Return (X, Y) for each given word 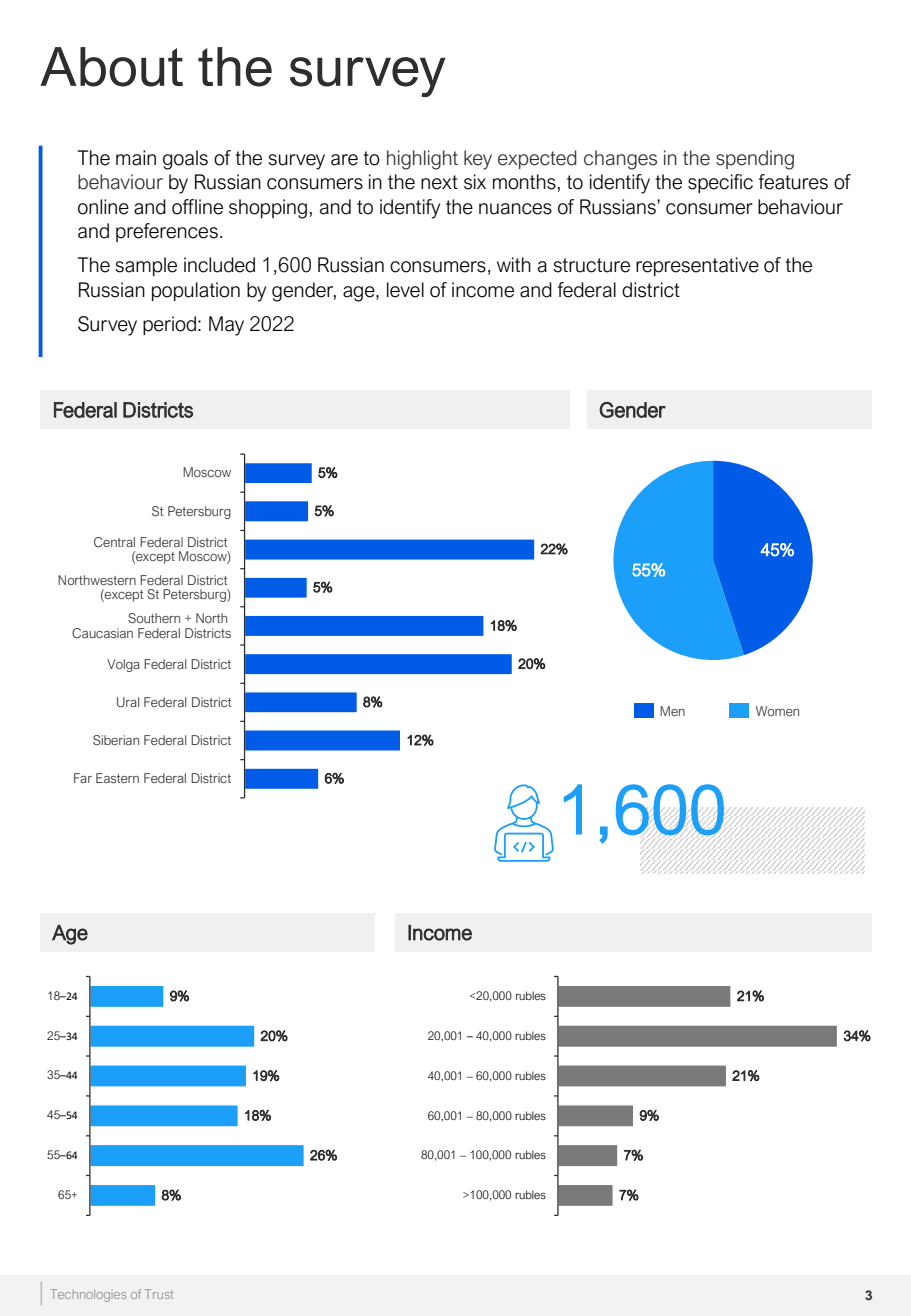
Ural (128, 702)
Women (777, 711)
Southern (154, 618)
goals (185, 160)
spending (755, 160)
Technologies (88, 1295)
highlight (422, 160)
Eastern (117, 778)
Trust (159, 1294)
